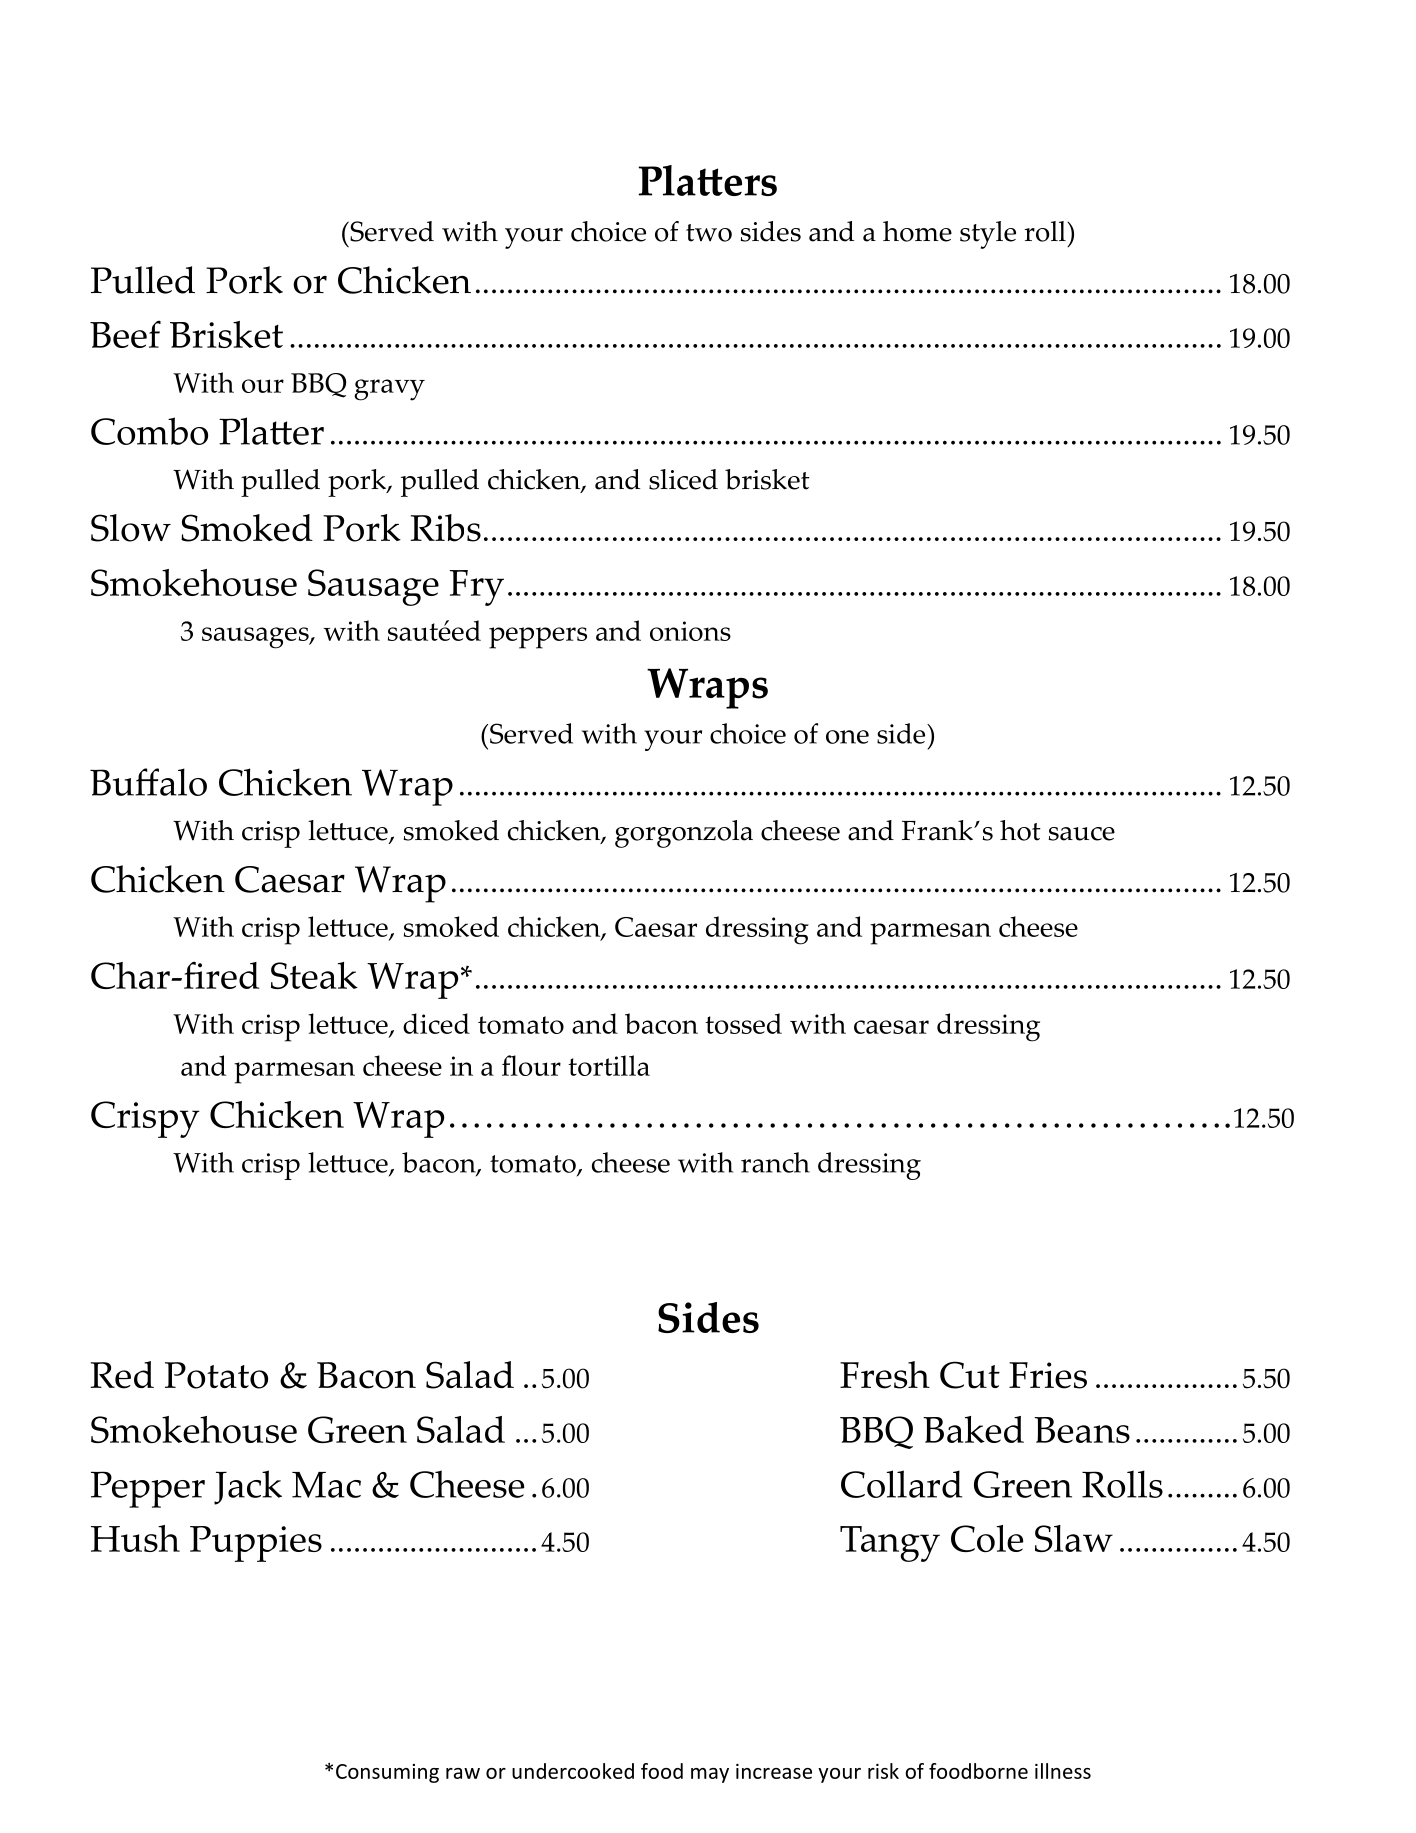  Describe the element at coordinates (885, 1375) in the screenshot. I see `Fresh` at that location.
